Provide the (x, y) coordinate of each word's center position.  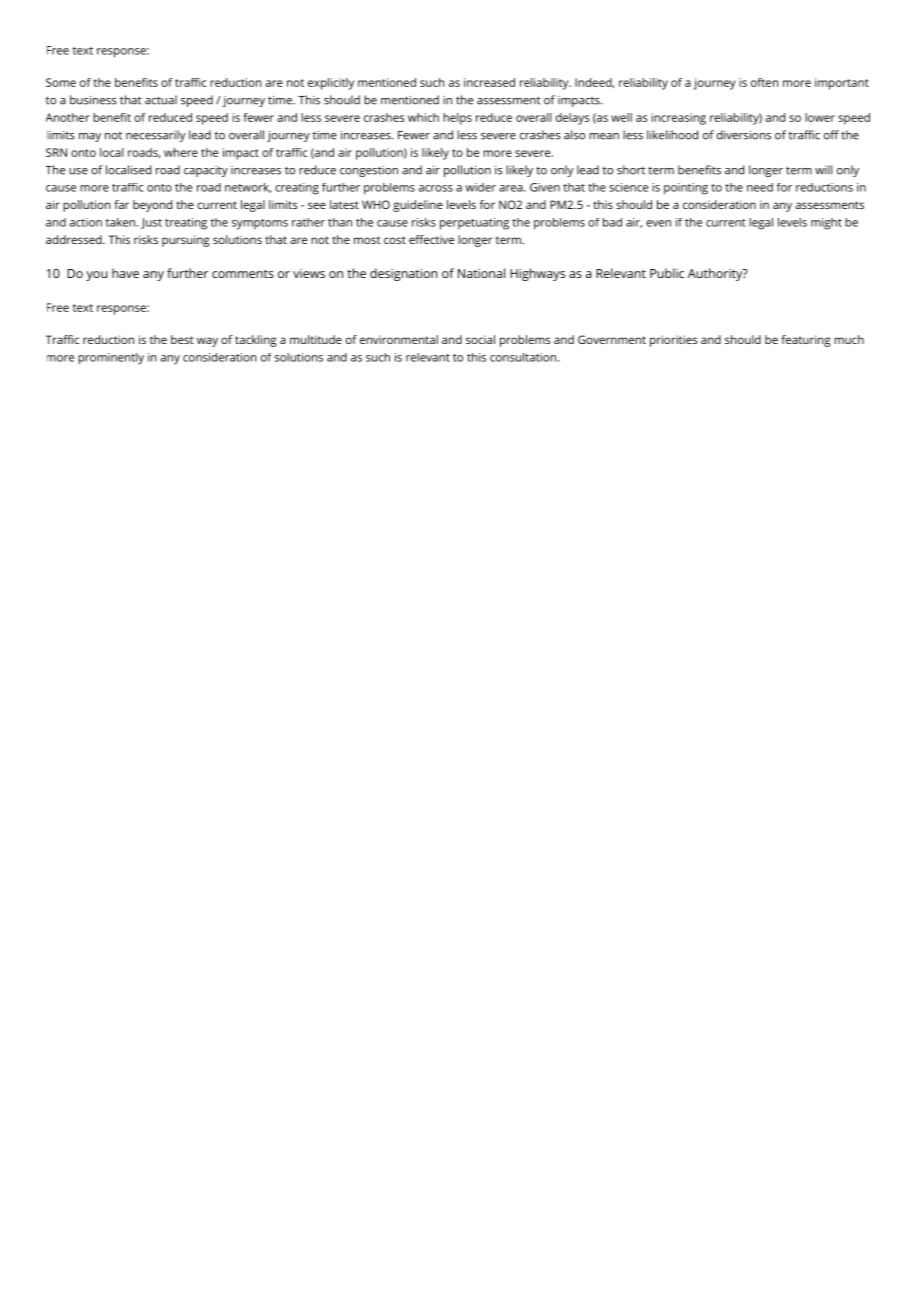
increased (489, 82)
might (826, 224)
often (765, 82)
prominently (111, 359)
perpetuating (474, 224)
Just (151, 223)
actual (161, 100)
